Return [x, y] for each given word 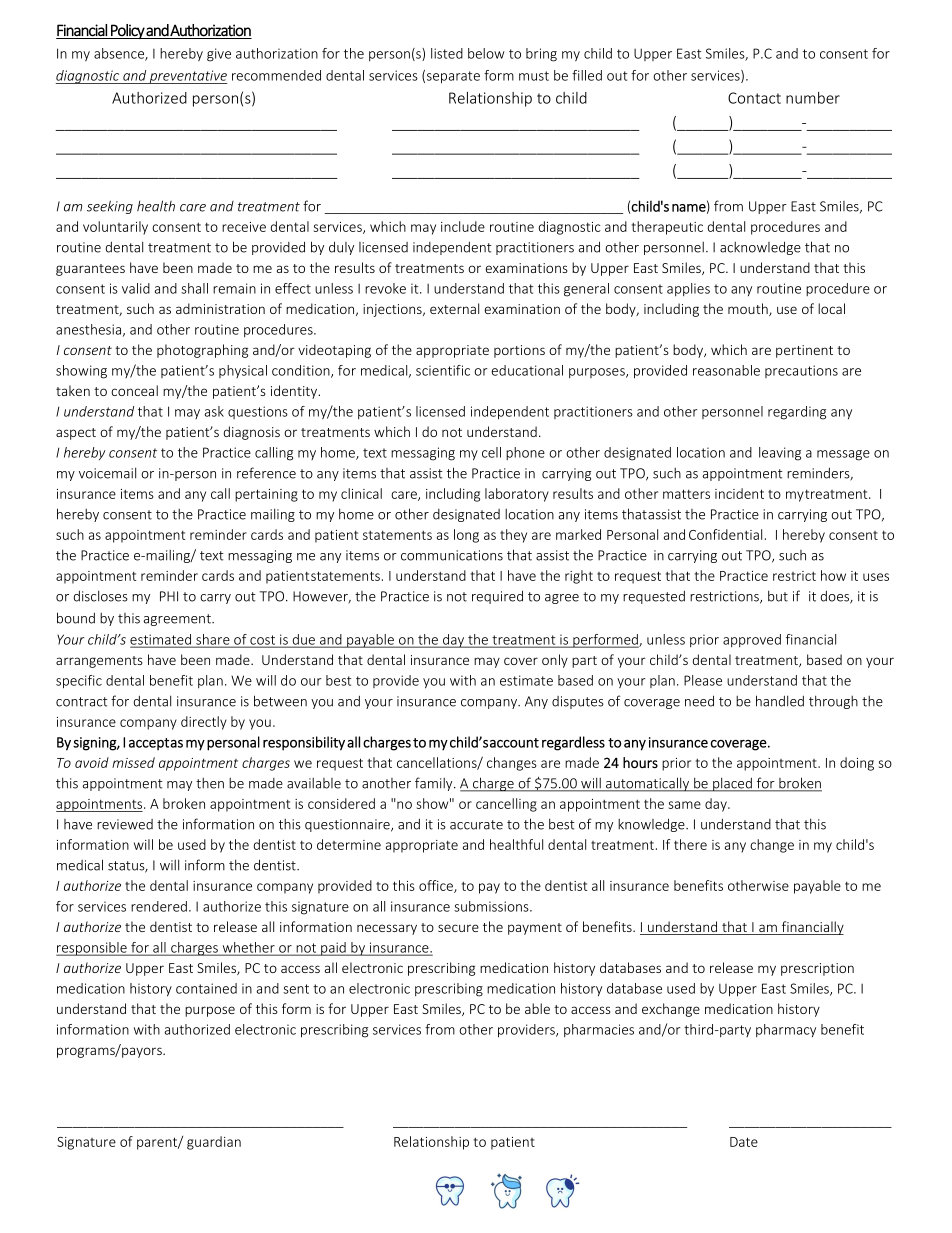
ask [214, 411]
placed [732, 784]
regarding [797, 413]
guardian [214, 1143]
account [514, 743]
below [486, 53]
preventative [187, 77]
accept [149, 744]
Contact [754, 98]
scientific [443, 370]
